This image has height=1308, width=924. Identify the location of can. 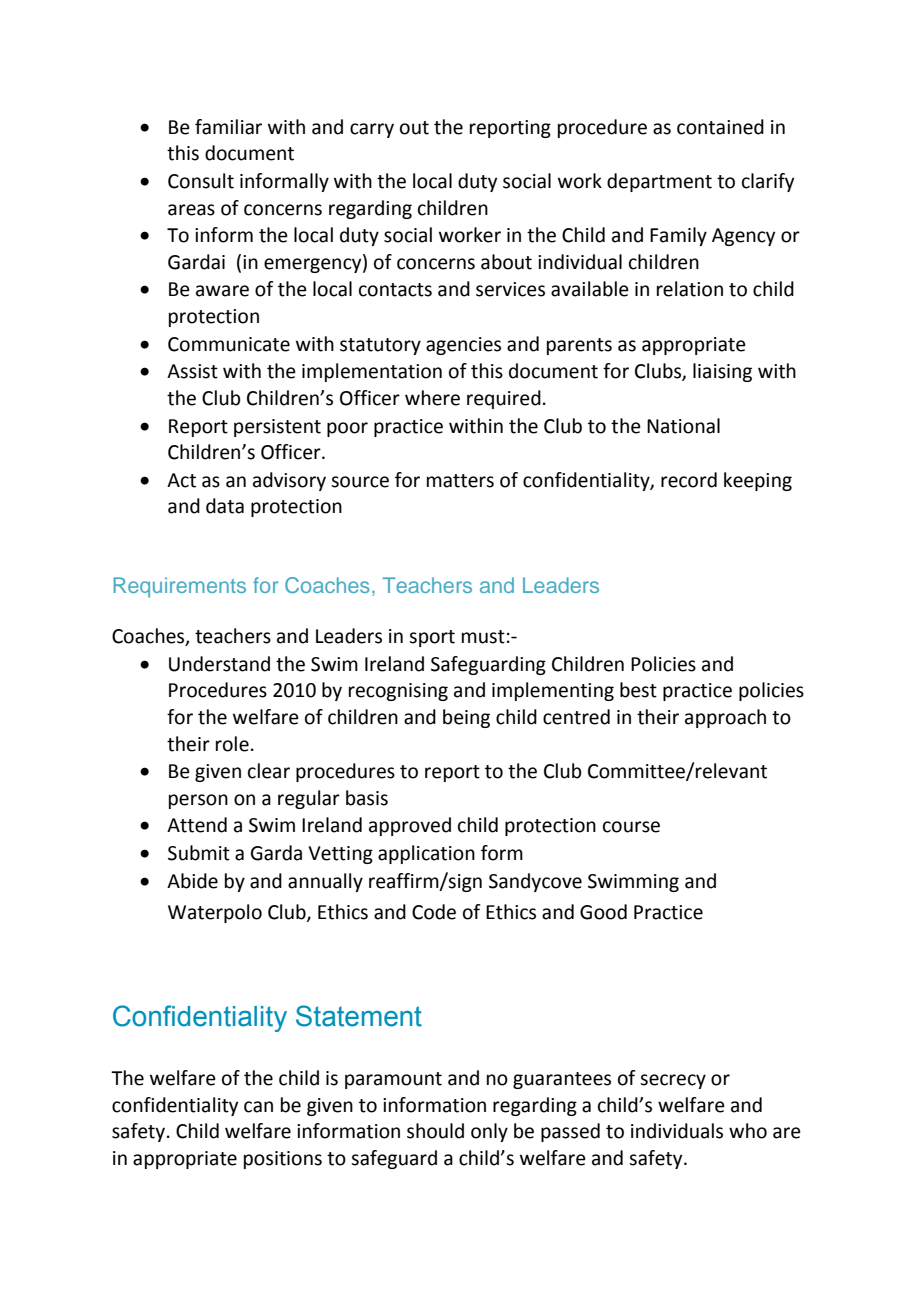
(258, 1107).
